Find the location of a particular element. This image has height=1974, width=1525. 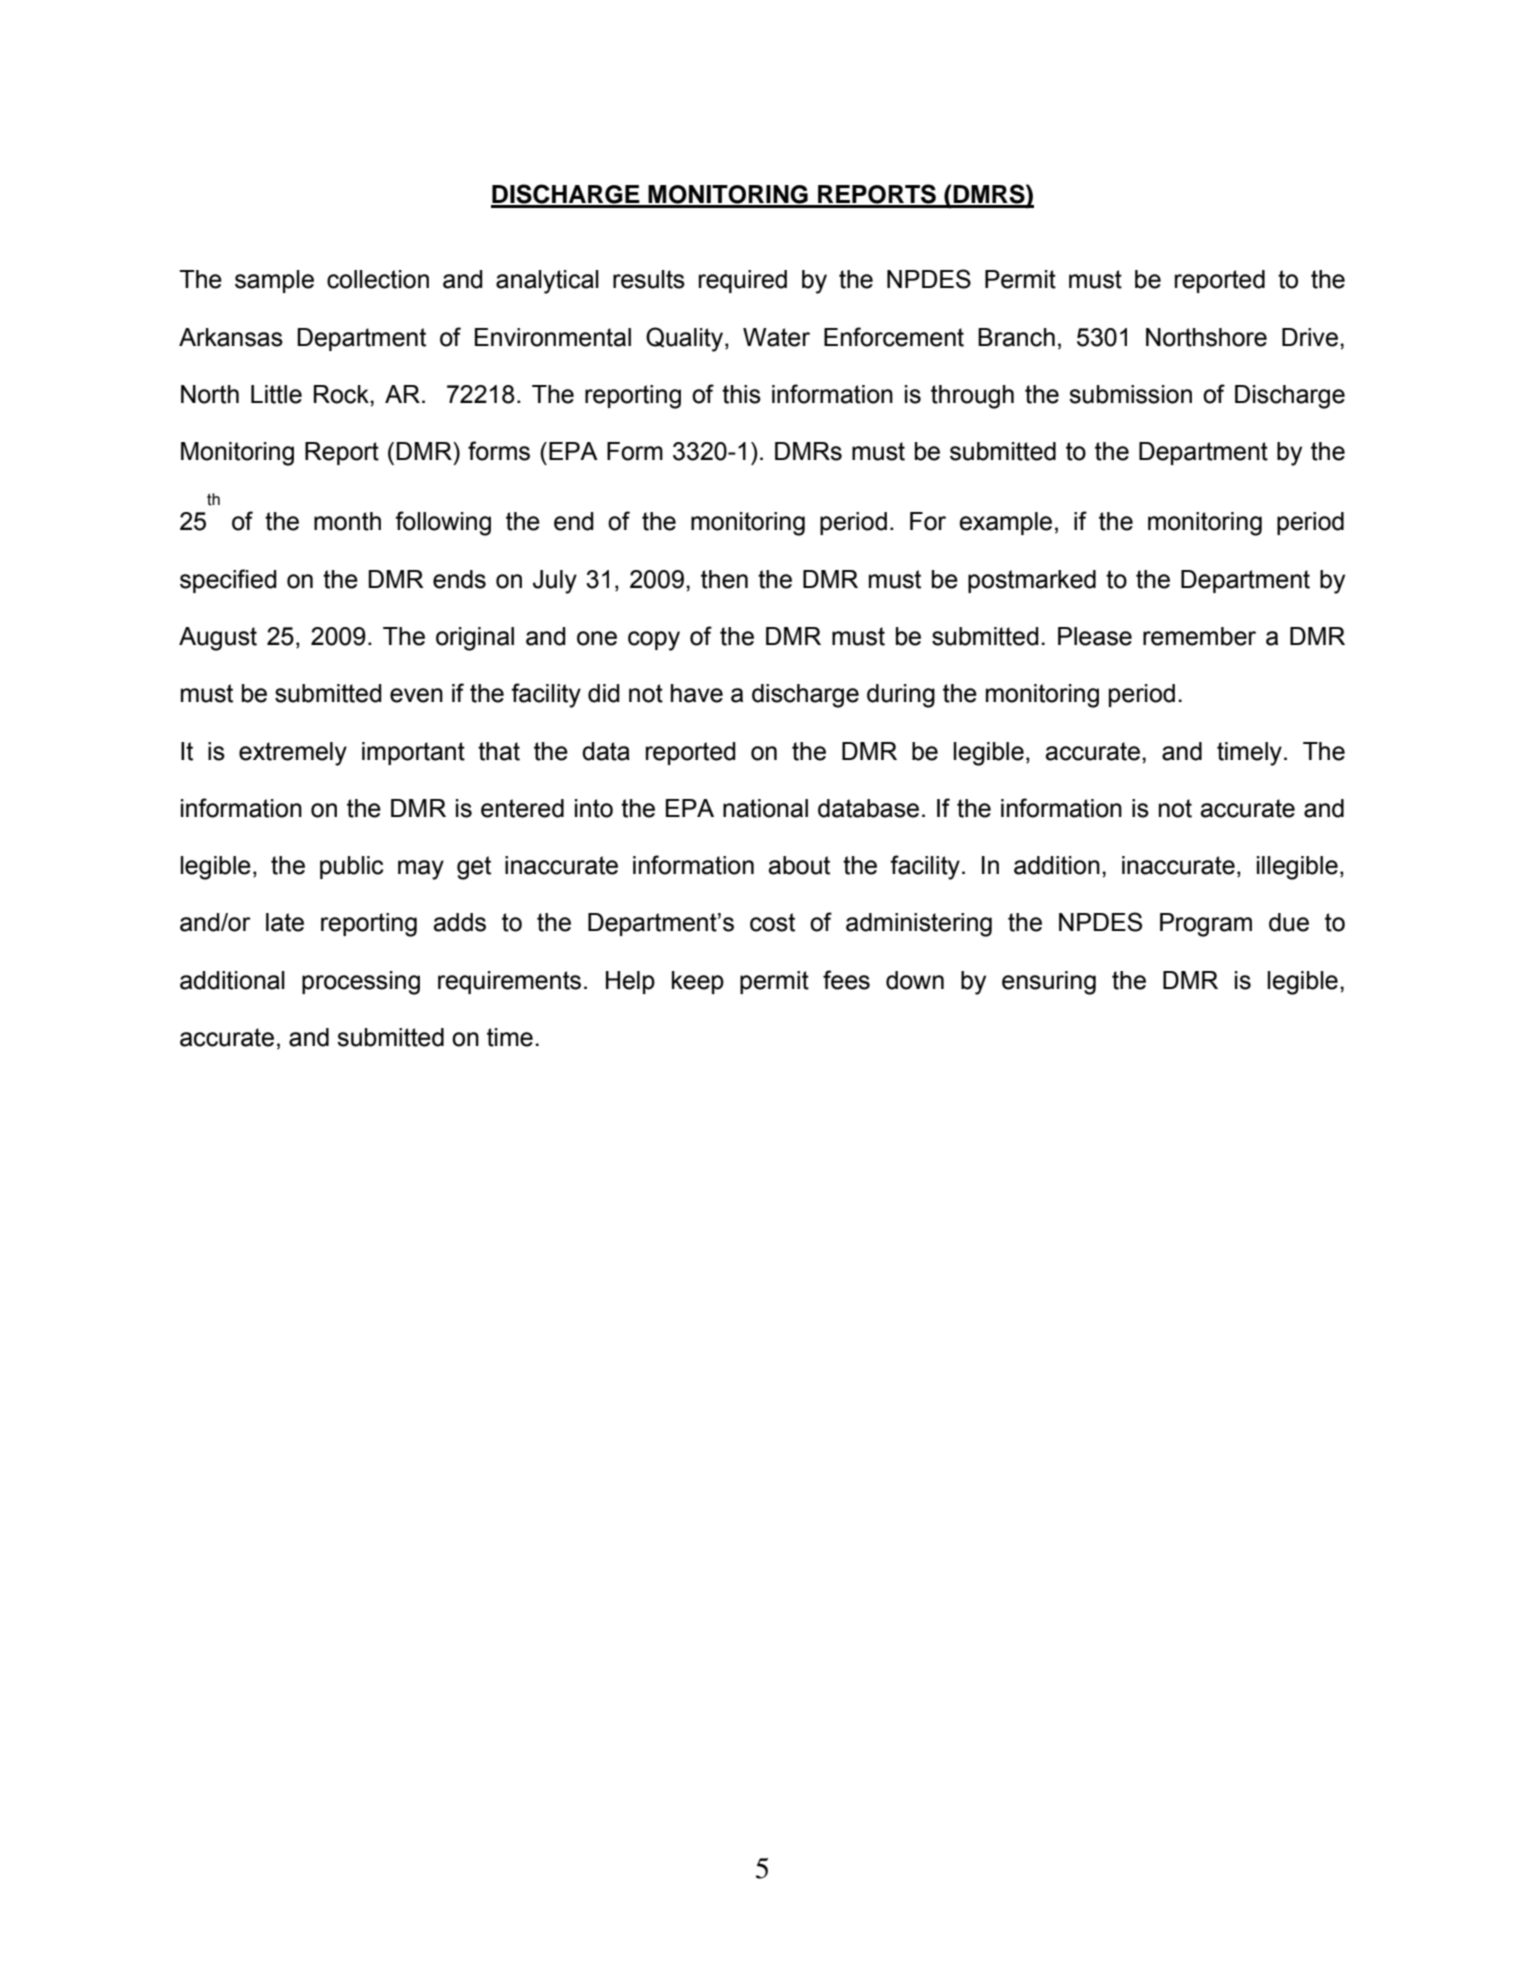

Drive is located at coordinates (1310, 337).
